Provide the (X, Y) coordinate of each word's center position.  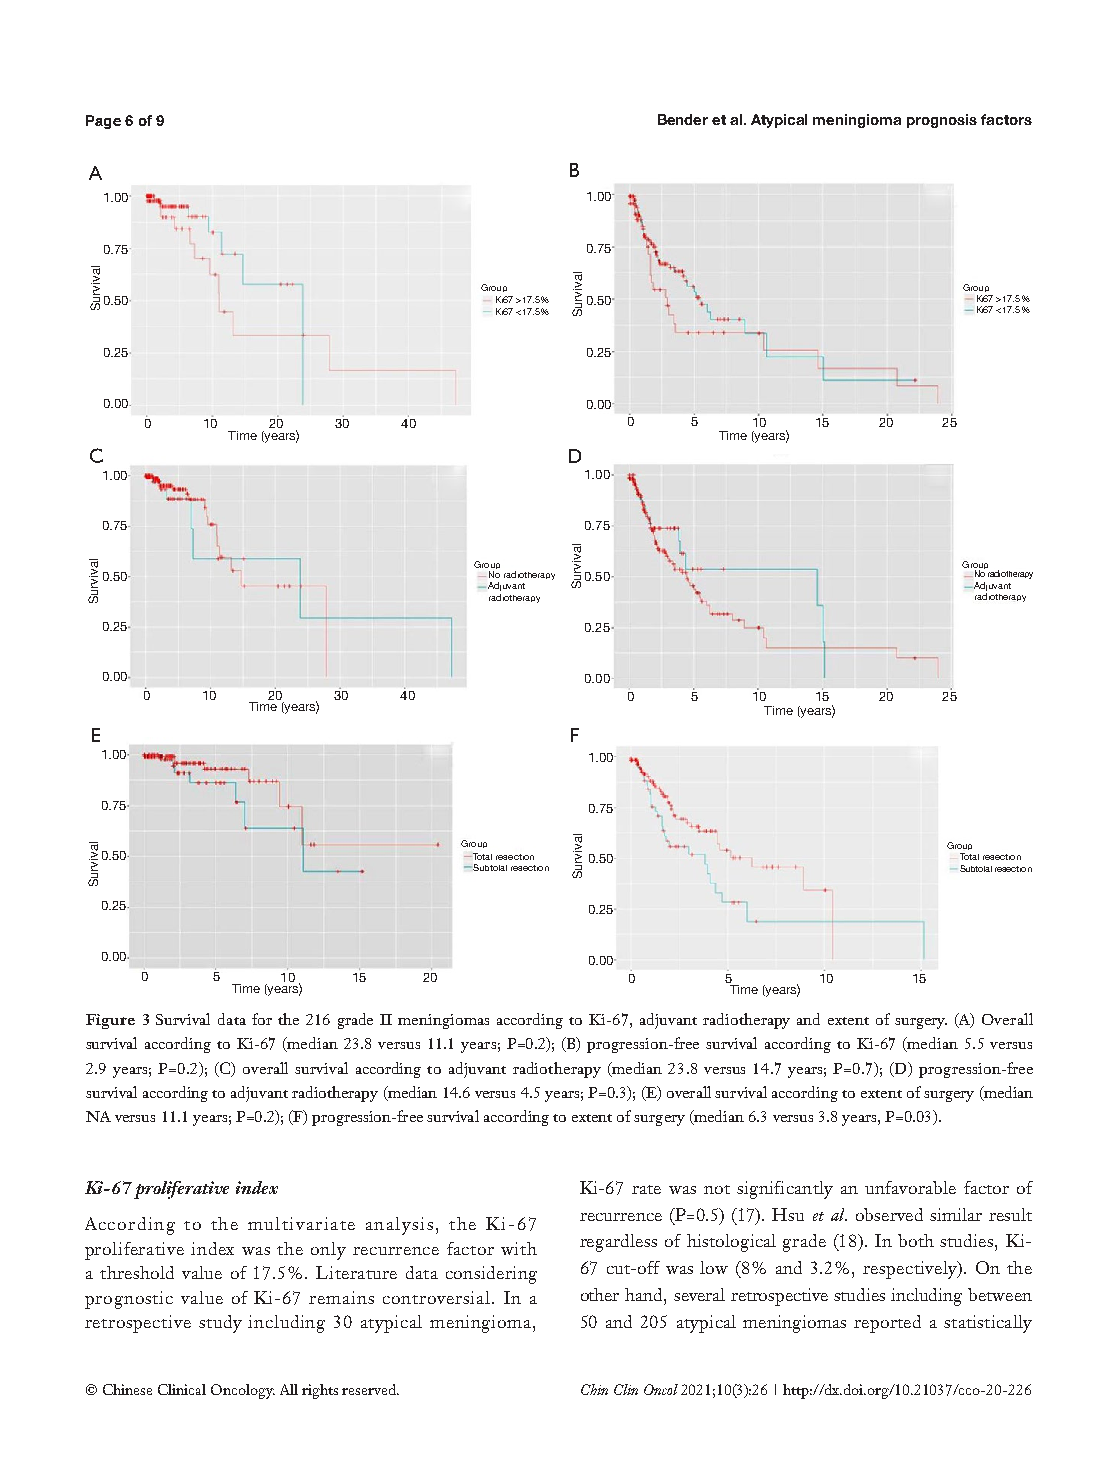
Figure (110, 1021)
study (220, 1324)
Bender (683, 119)
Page (103, 122)
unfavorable (910, 1187)
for (262, 1019)
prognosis (942, 121)
